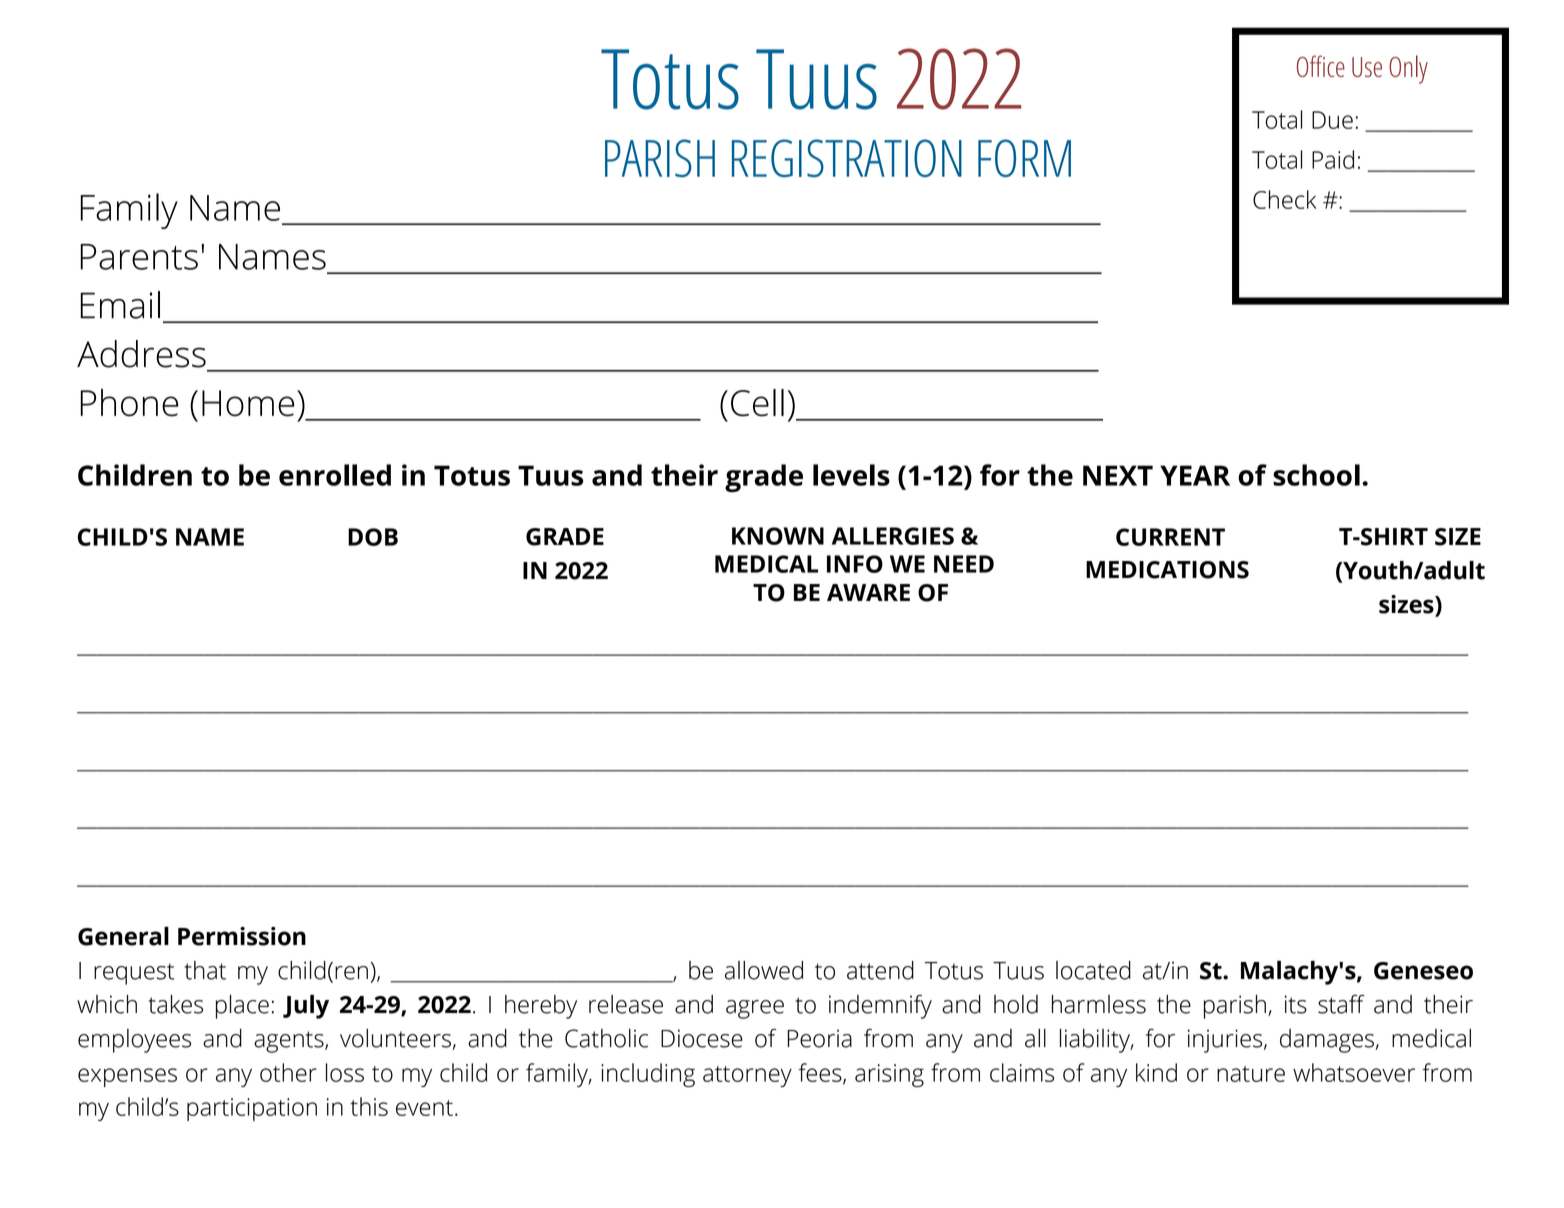 The height and width of the screenshot is (1208, 1564). Describe the element at coordinates (139, 257) in the screenshot. I see `Parents` at that location.
